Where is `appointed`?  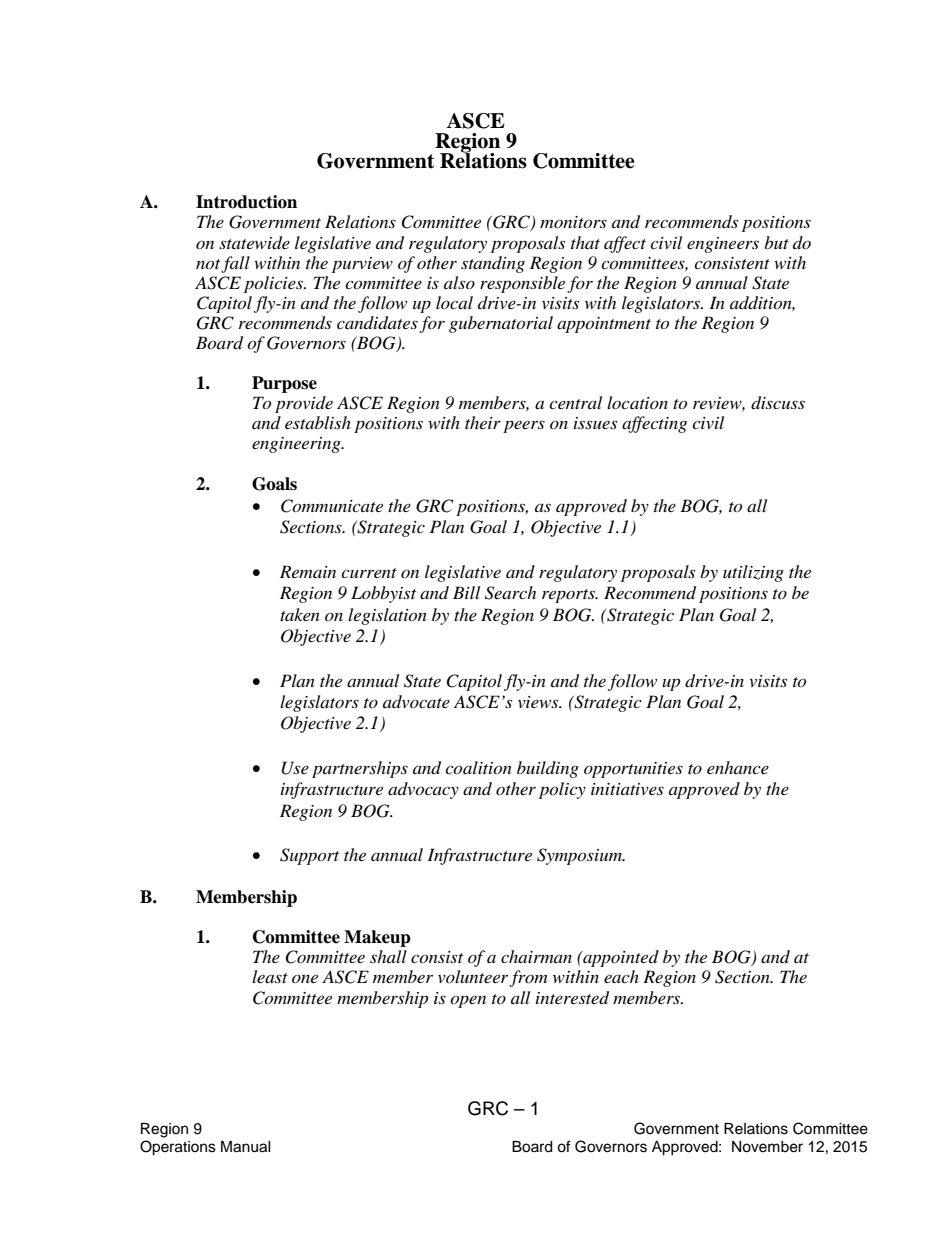 appointed is located at coordinates (620, 958).
